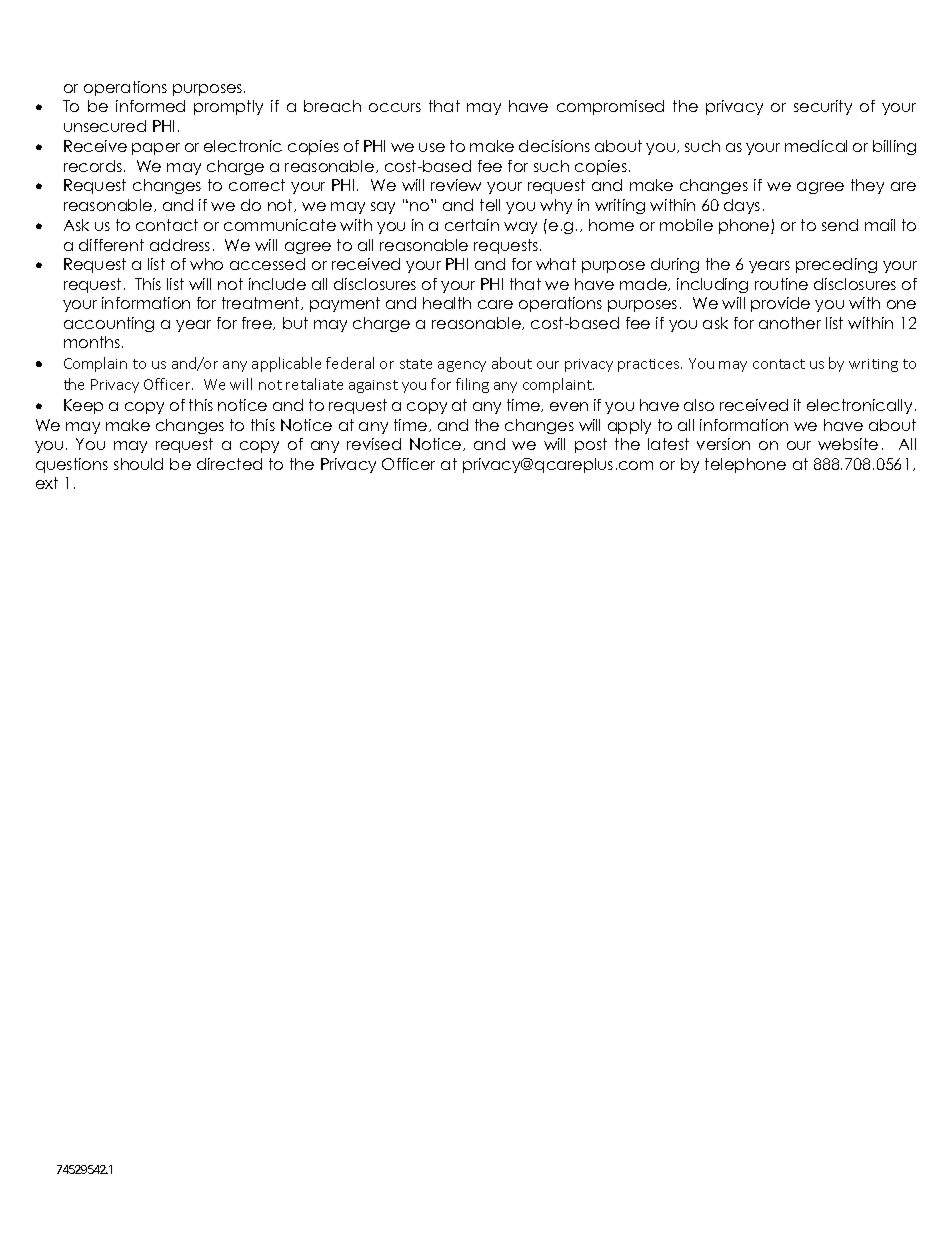  I want to click on send, so click(840, 225).
